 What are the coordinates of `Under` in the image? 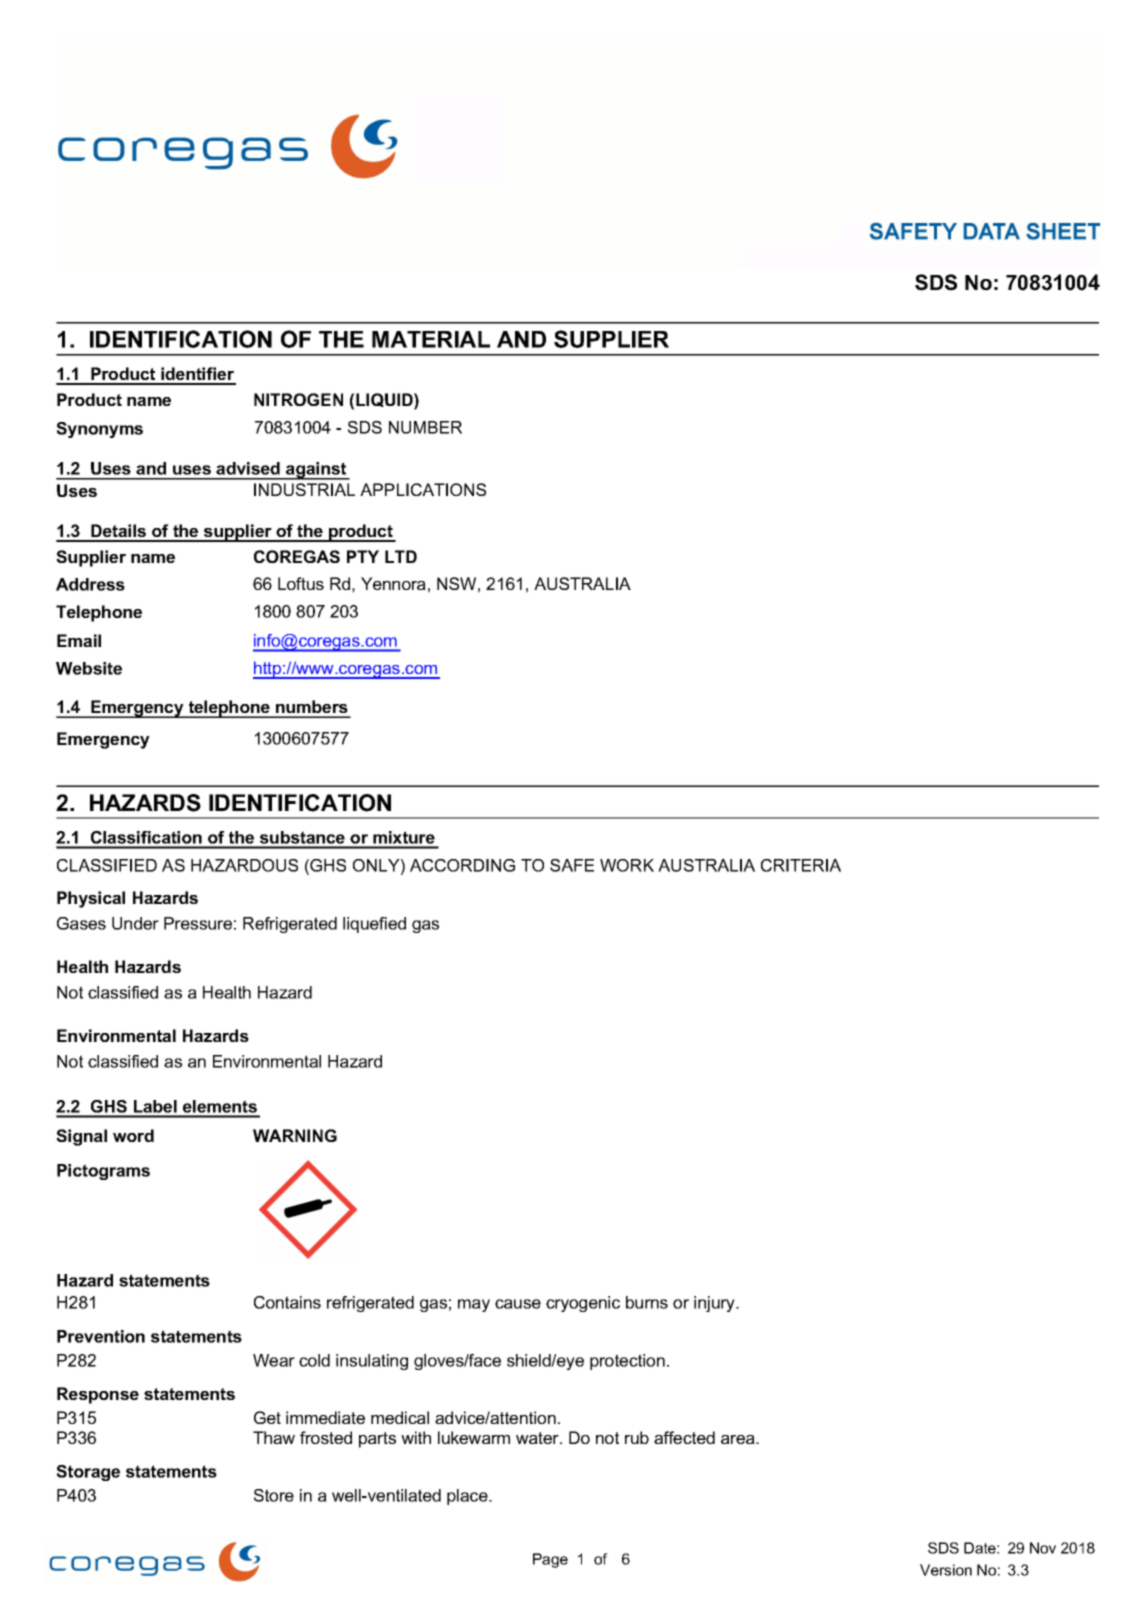 It's located at (135, 923).
